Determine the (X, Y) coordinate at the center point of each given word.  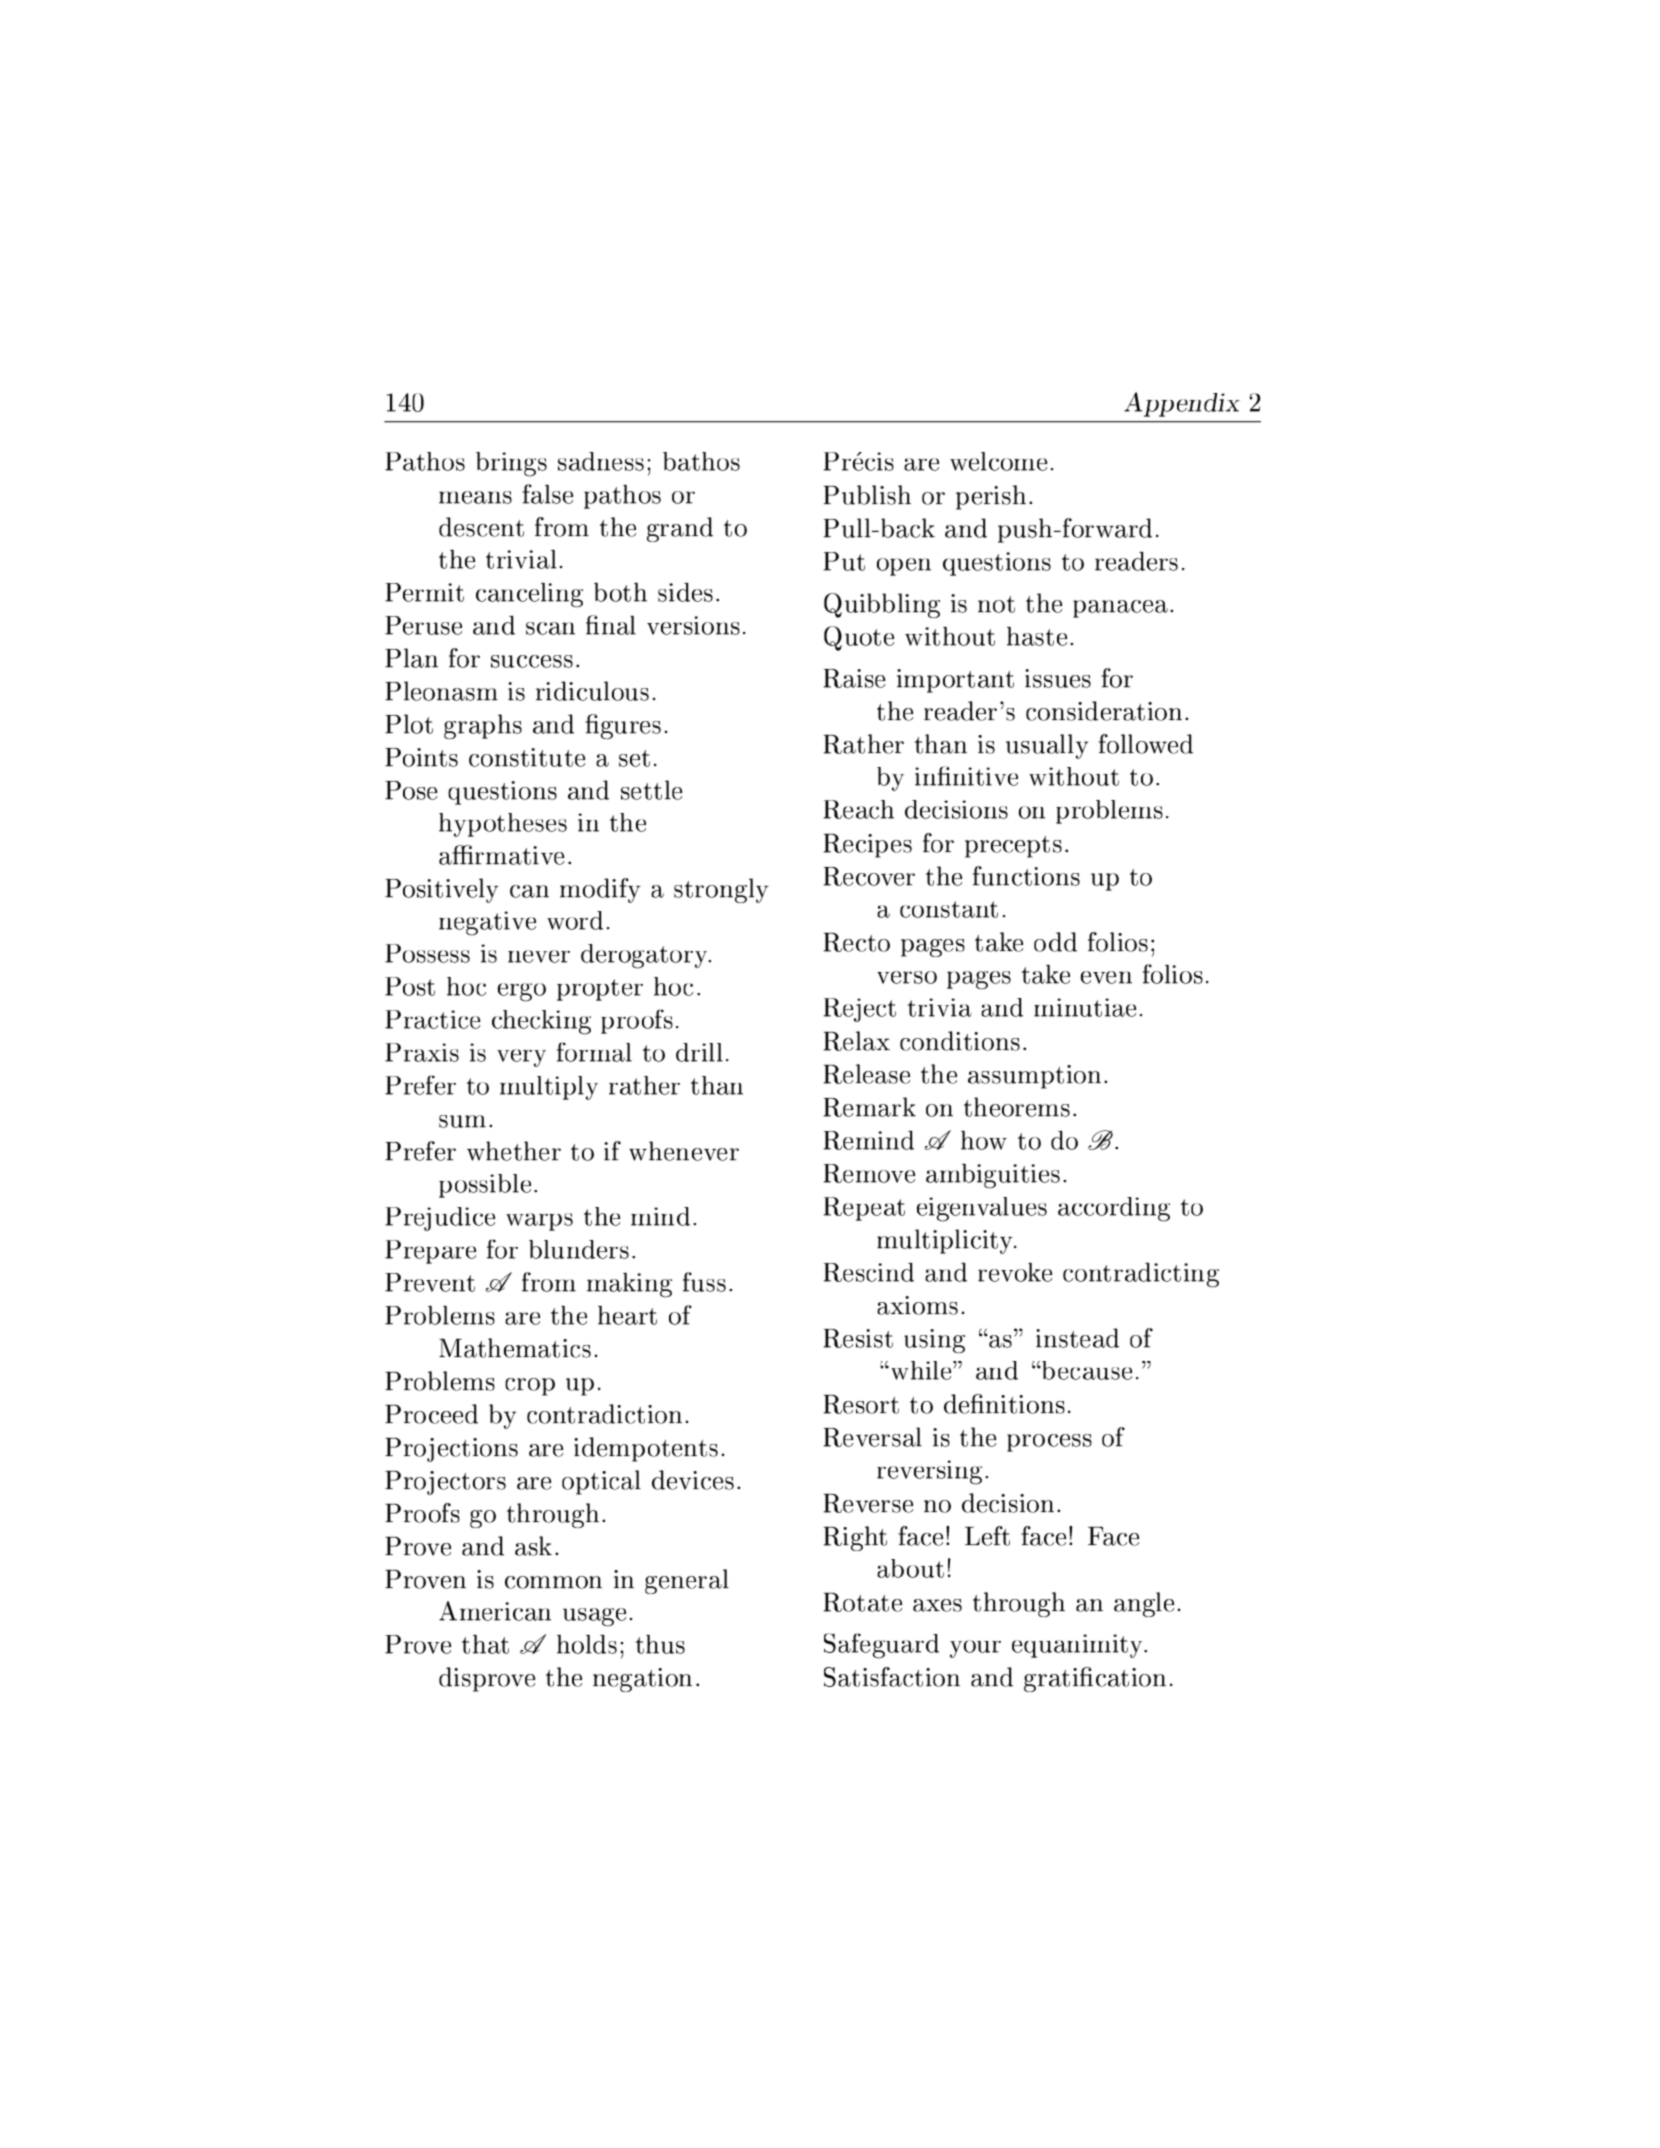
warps (539, 1222)
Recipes (868, 846)
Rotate (863, 1602)
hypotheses (503, 825)
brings (511, 464)
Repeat (864, 1209)
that (485, 1644)
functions (1026, 876)
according (1114, 1209)
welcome (998, 461)
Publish (867, 495)
